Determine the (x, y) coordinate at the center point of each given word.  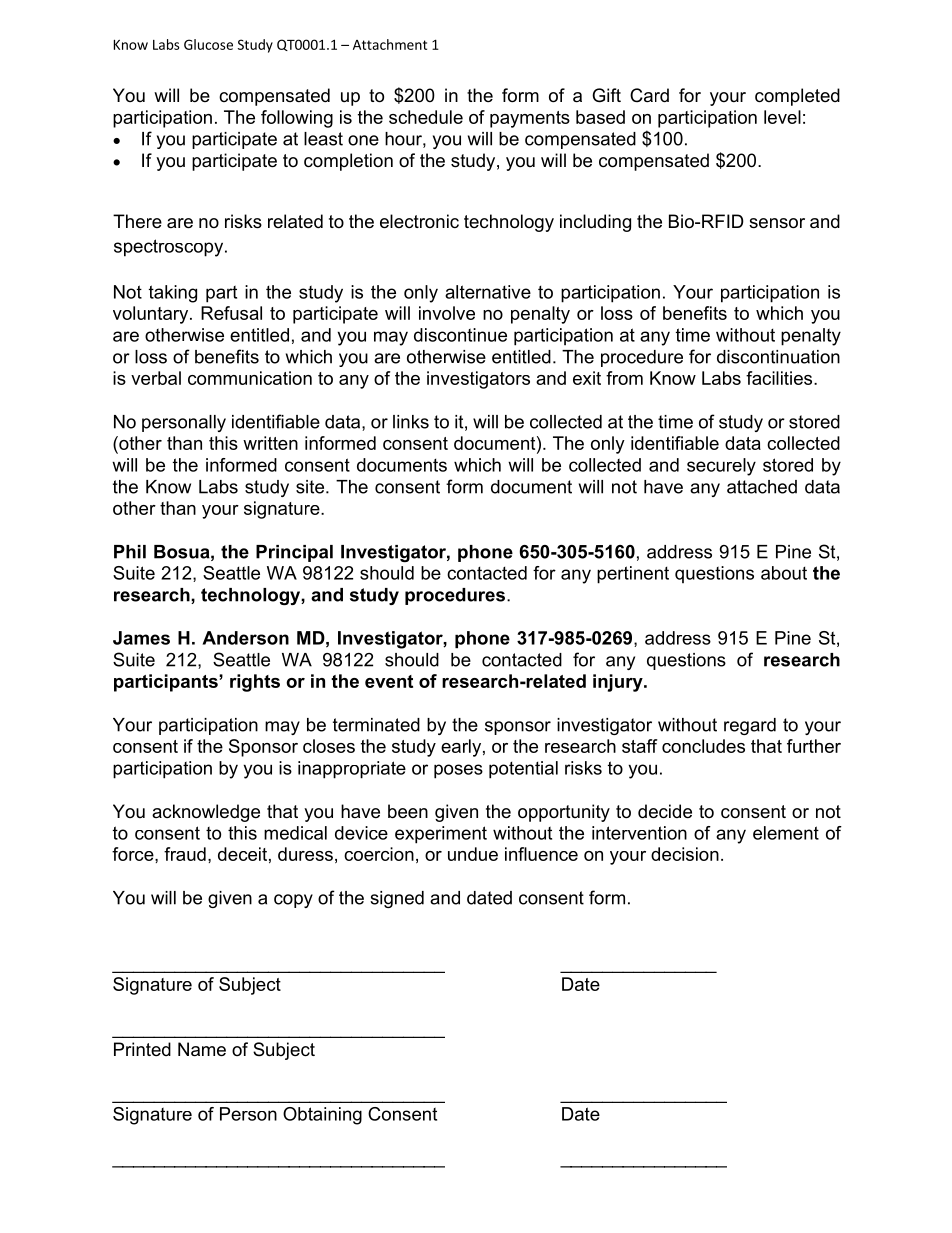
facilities (780, 378)
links (411, 422)
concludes (703, 746)
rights (255, 683)
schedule (426, 117)
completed (797, 97)
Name (202, 1049)
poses (458, 771)
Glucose (208, 44)
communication (250, 378)
